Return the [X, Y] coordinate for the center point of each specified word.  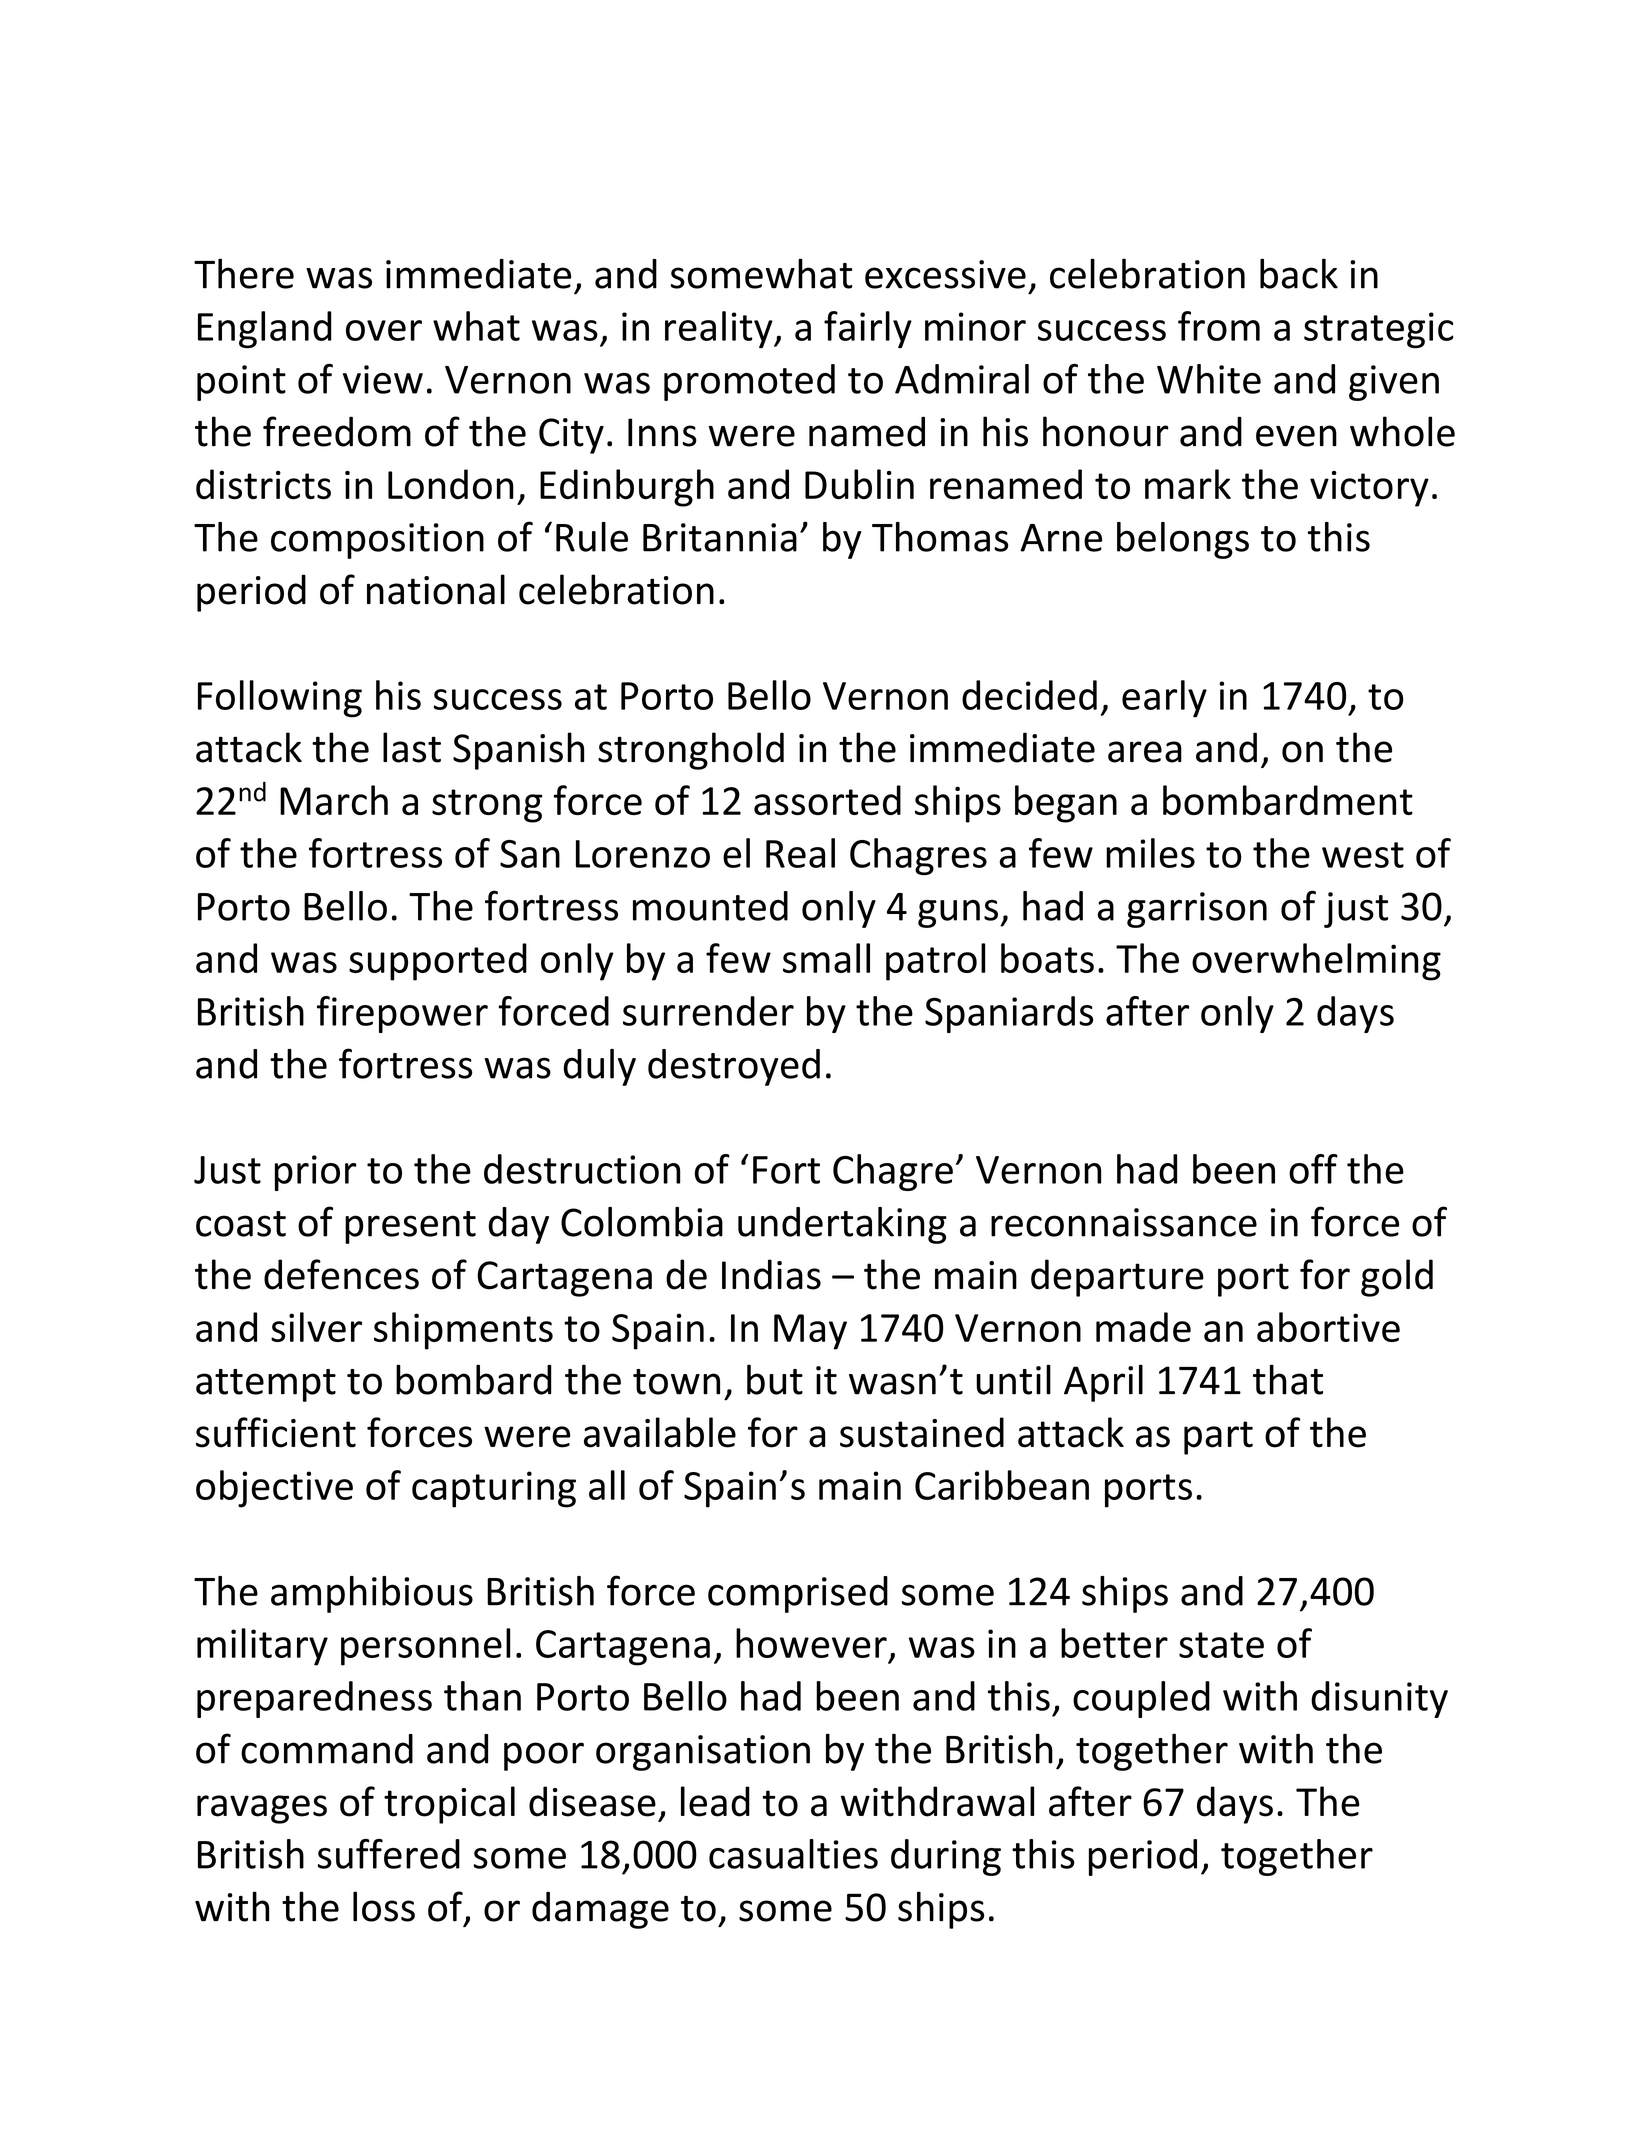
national [436, 589]
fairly [868, 330]
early [1164, 699]
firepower [402, 1014]
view [383, 379]
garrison [1197, 910]
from [1219, 326]
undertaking [842, 1225]
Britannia [720, 537]
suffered [388, 1854]
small [826, 958]
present [410, 1227]
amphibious [372, 1594]
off [1313, 1169]
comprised [798, 1594]
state [1221, 1645]
